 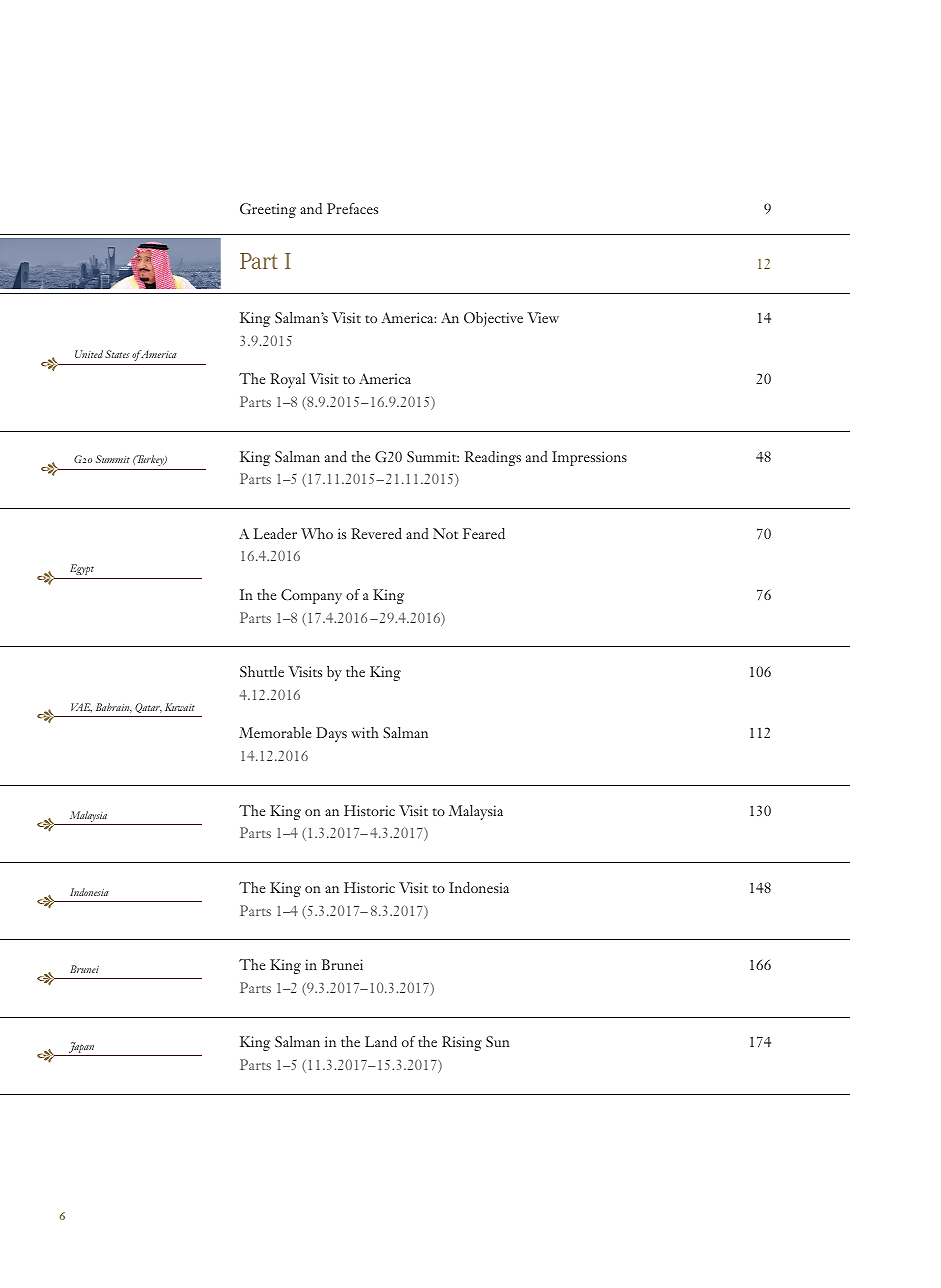 I want to click on Greeting, so click(x=268, y=210).
